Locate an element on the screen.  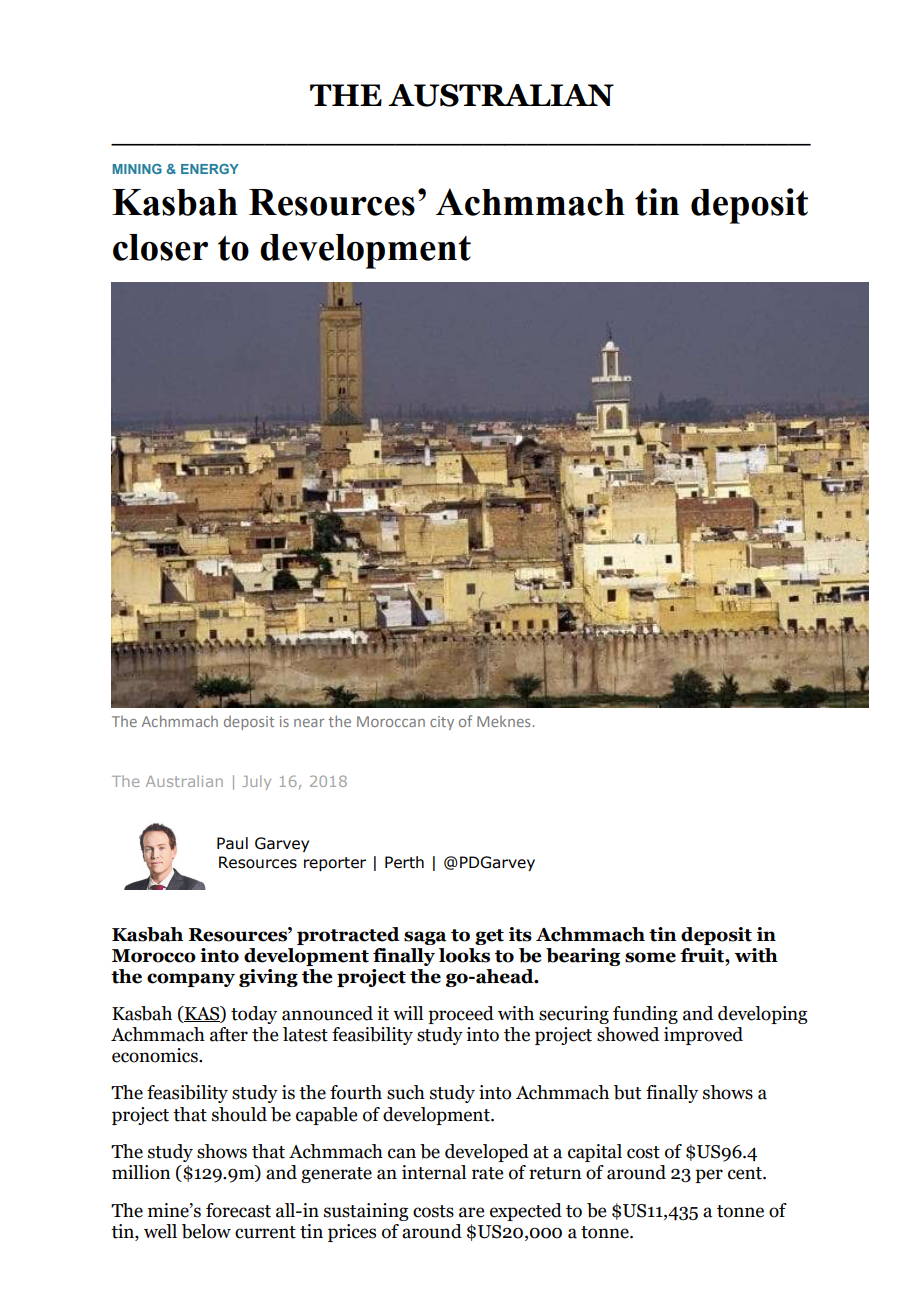
looks is located at coordinates (464, 955).
